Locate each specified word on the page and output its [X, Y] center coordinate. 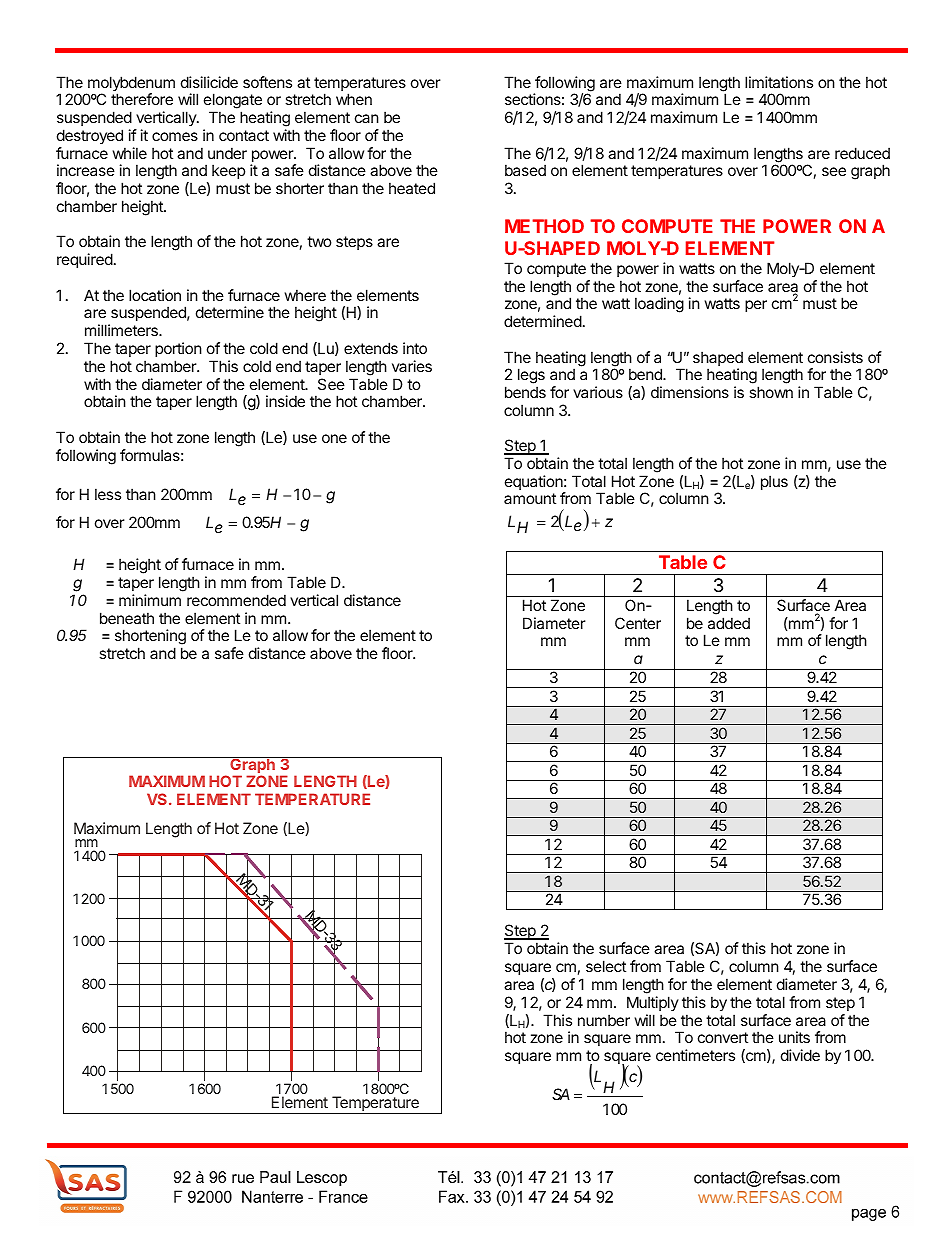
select [606, 966]
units [794, 1037]
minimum [150, 600]
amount [530, 498]
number [604, 1020]
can [367, 118]
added [729, 623]
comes [175, 136]
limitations [779, 82]
